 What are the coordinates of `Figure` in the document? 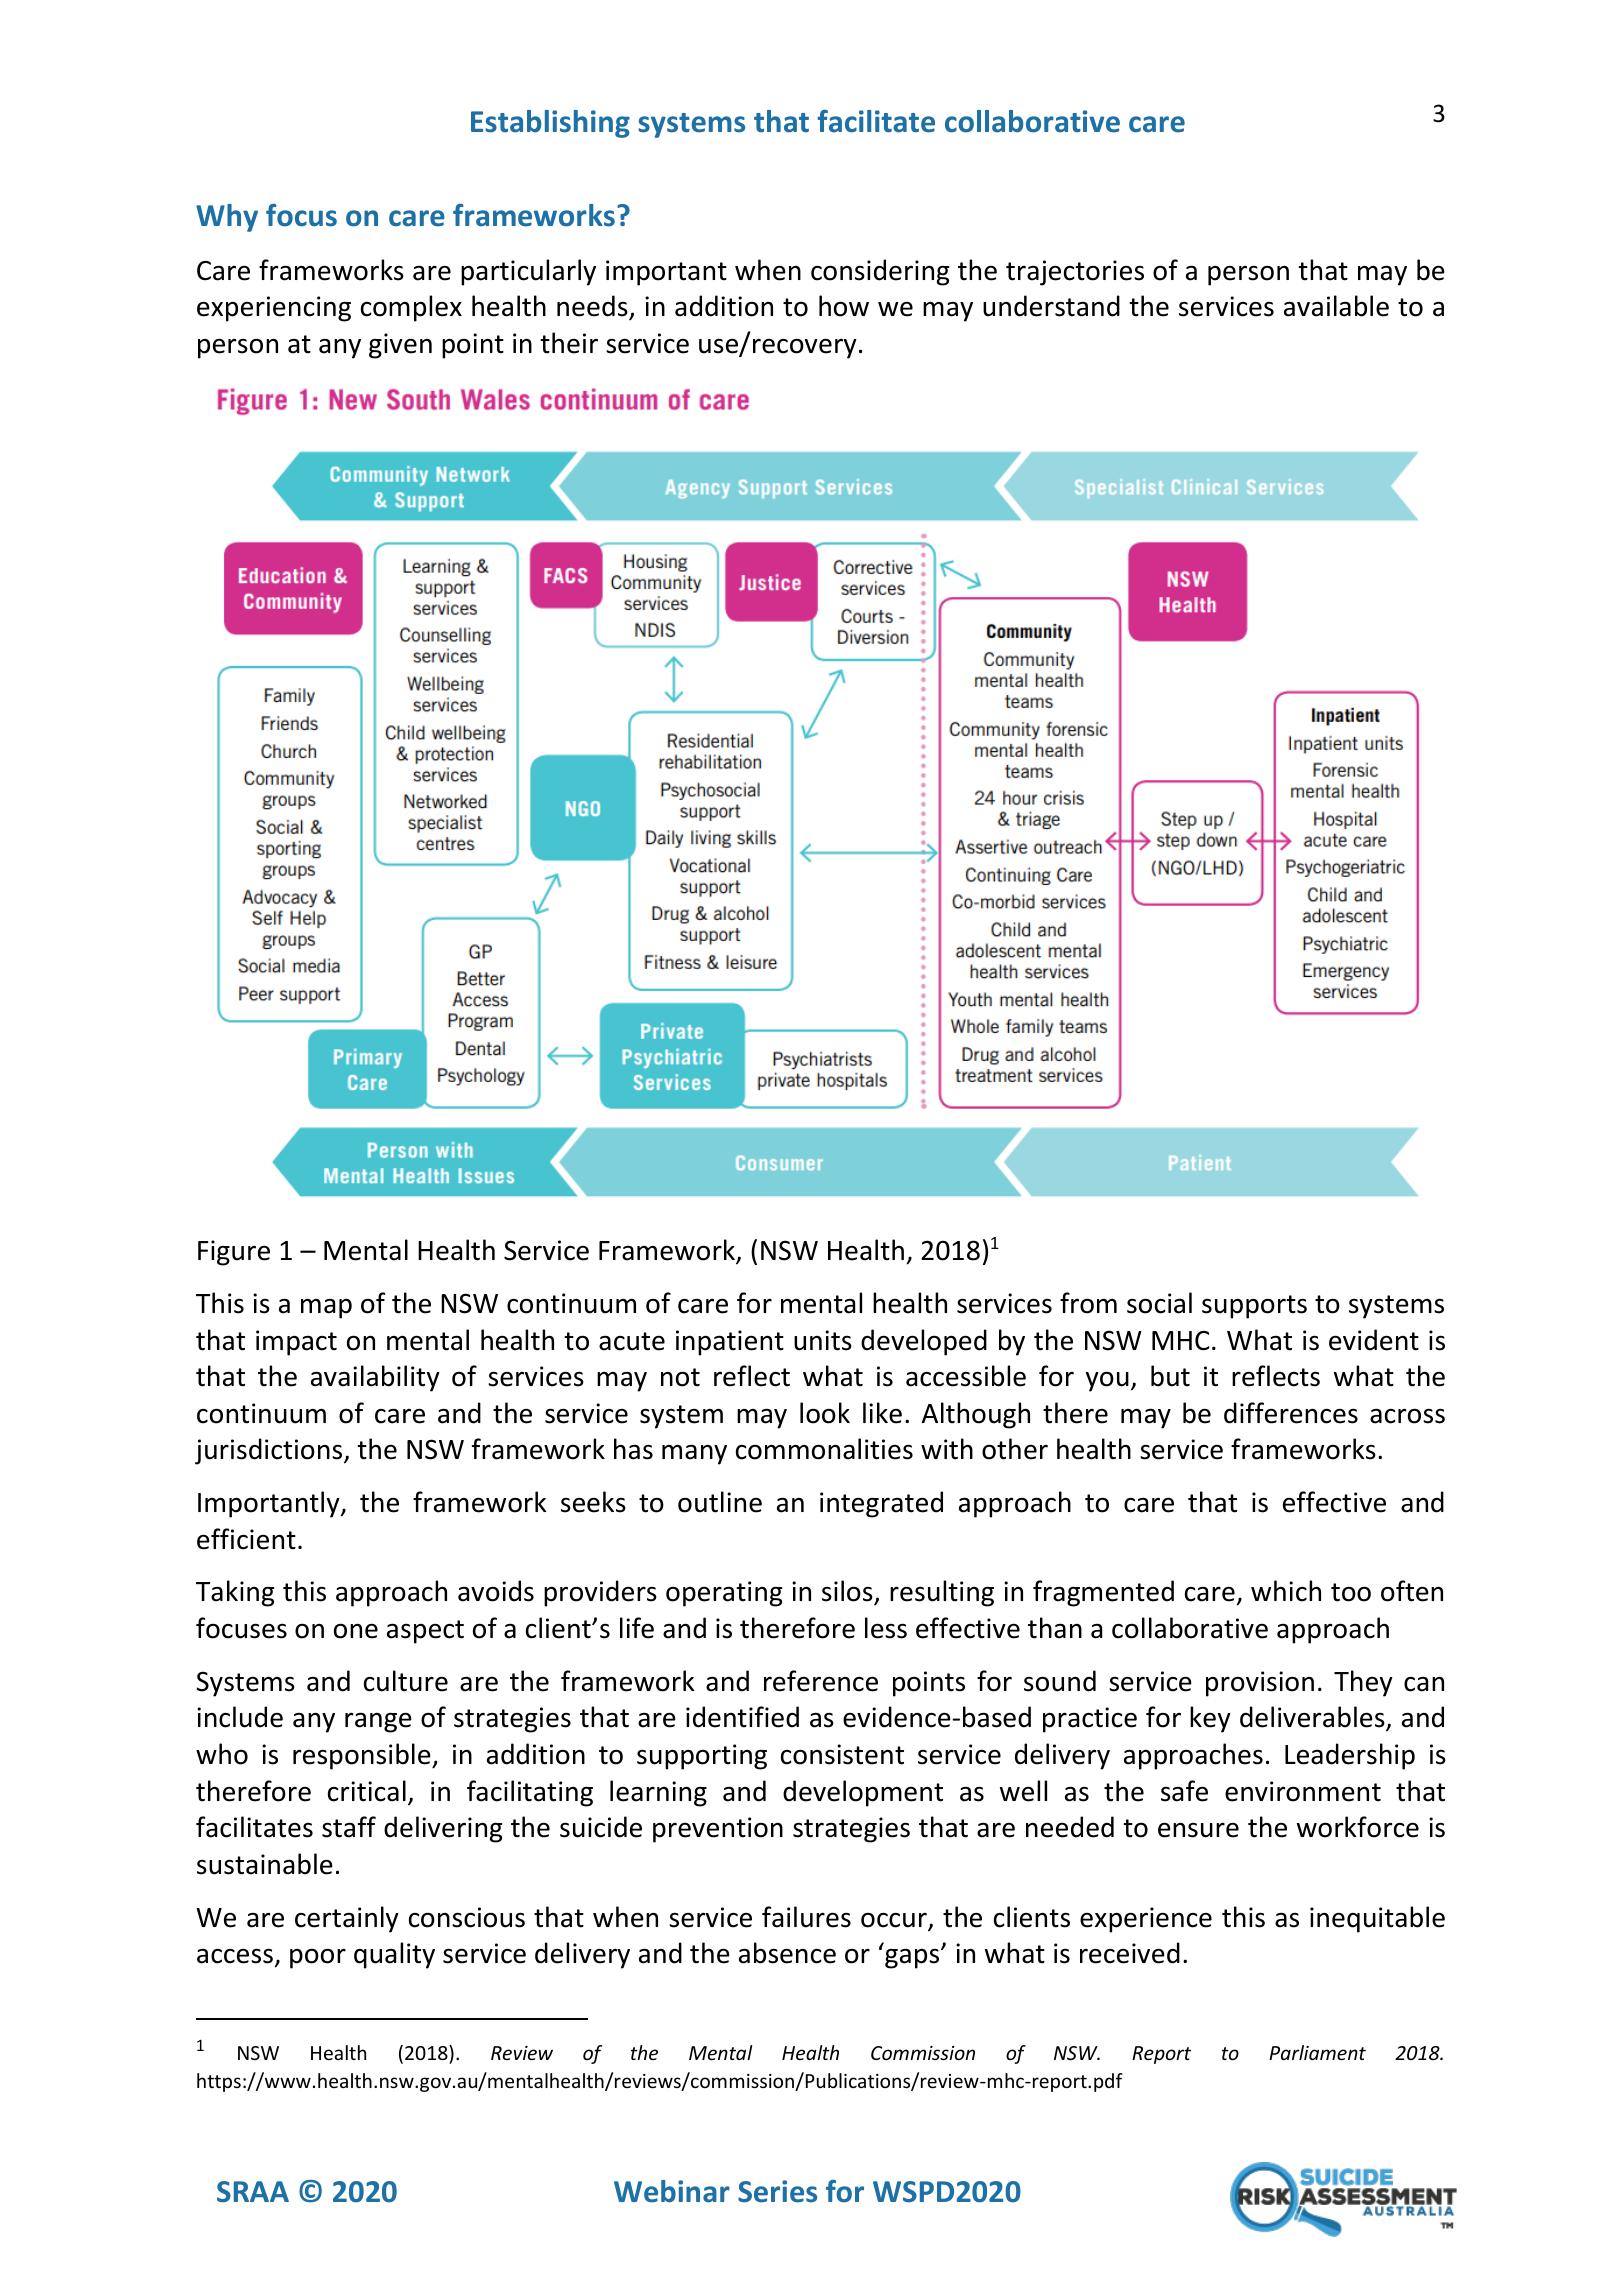 It's located at (234, 1253).
